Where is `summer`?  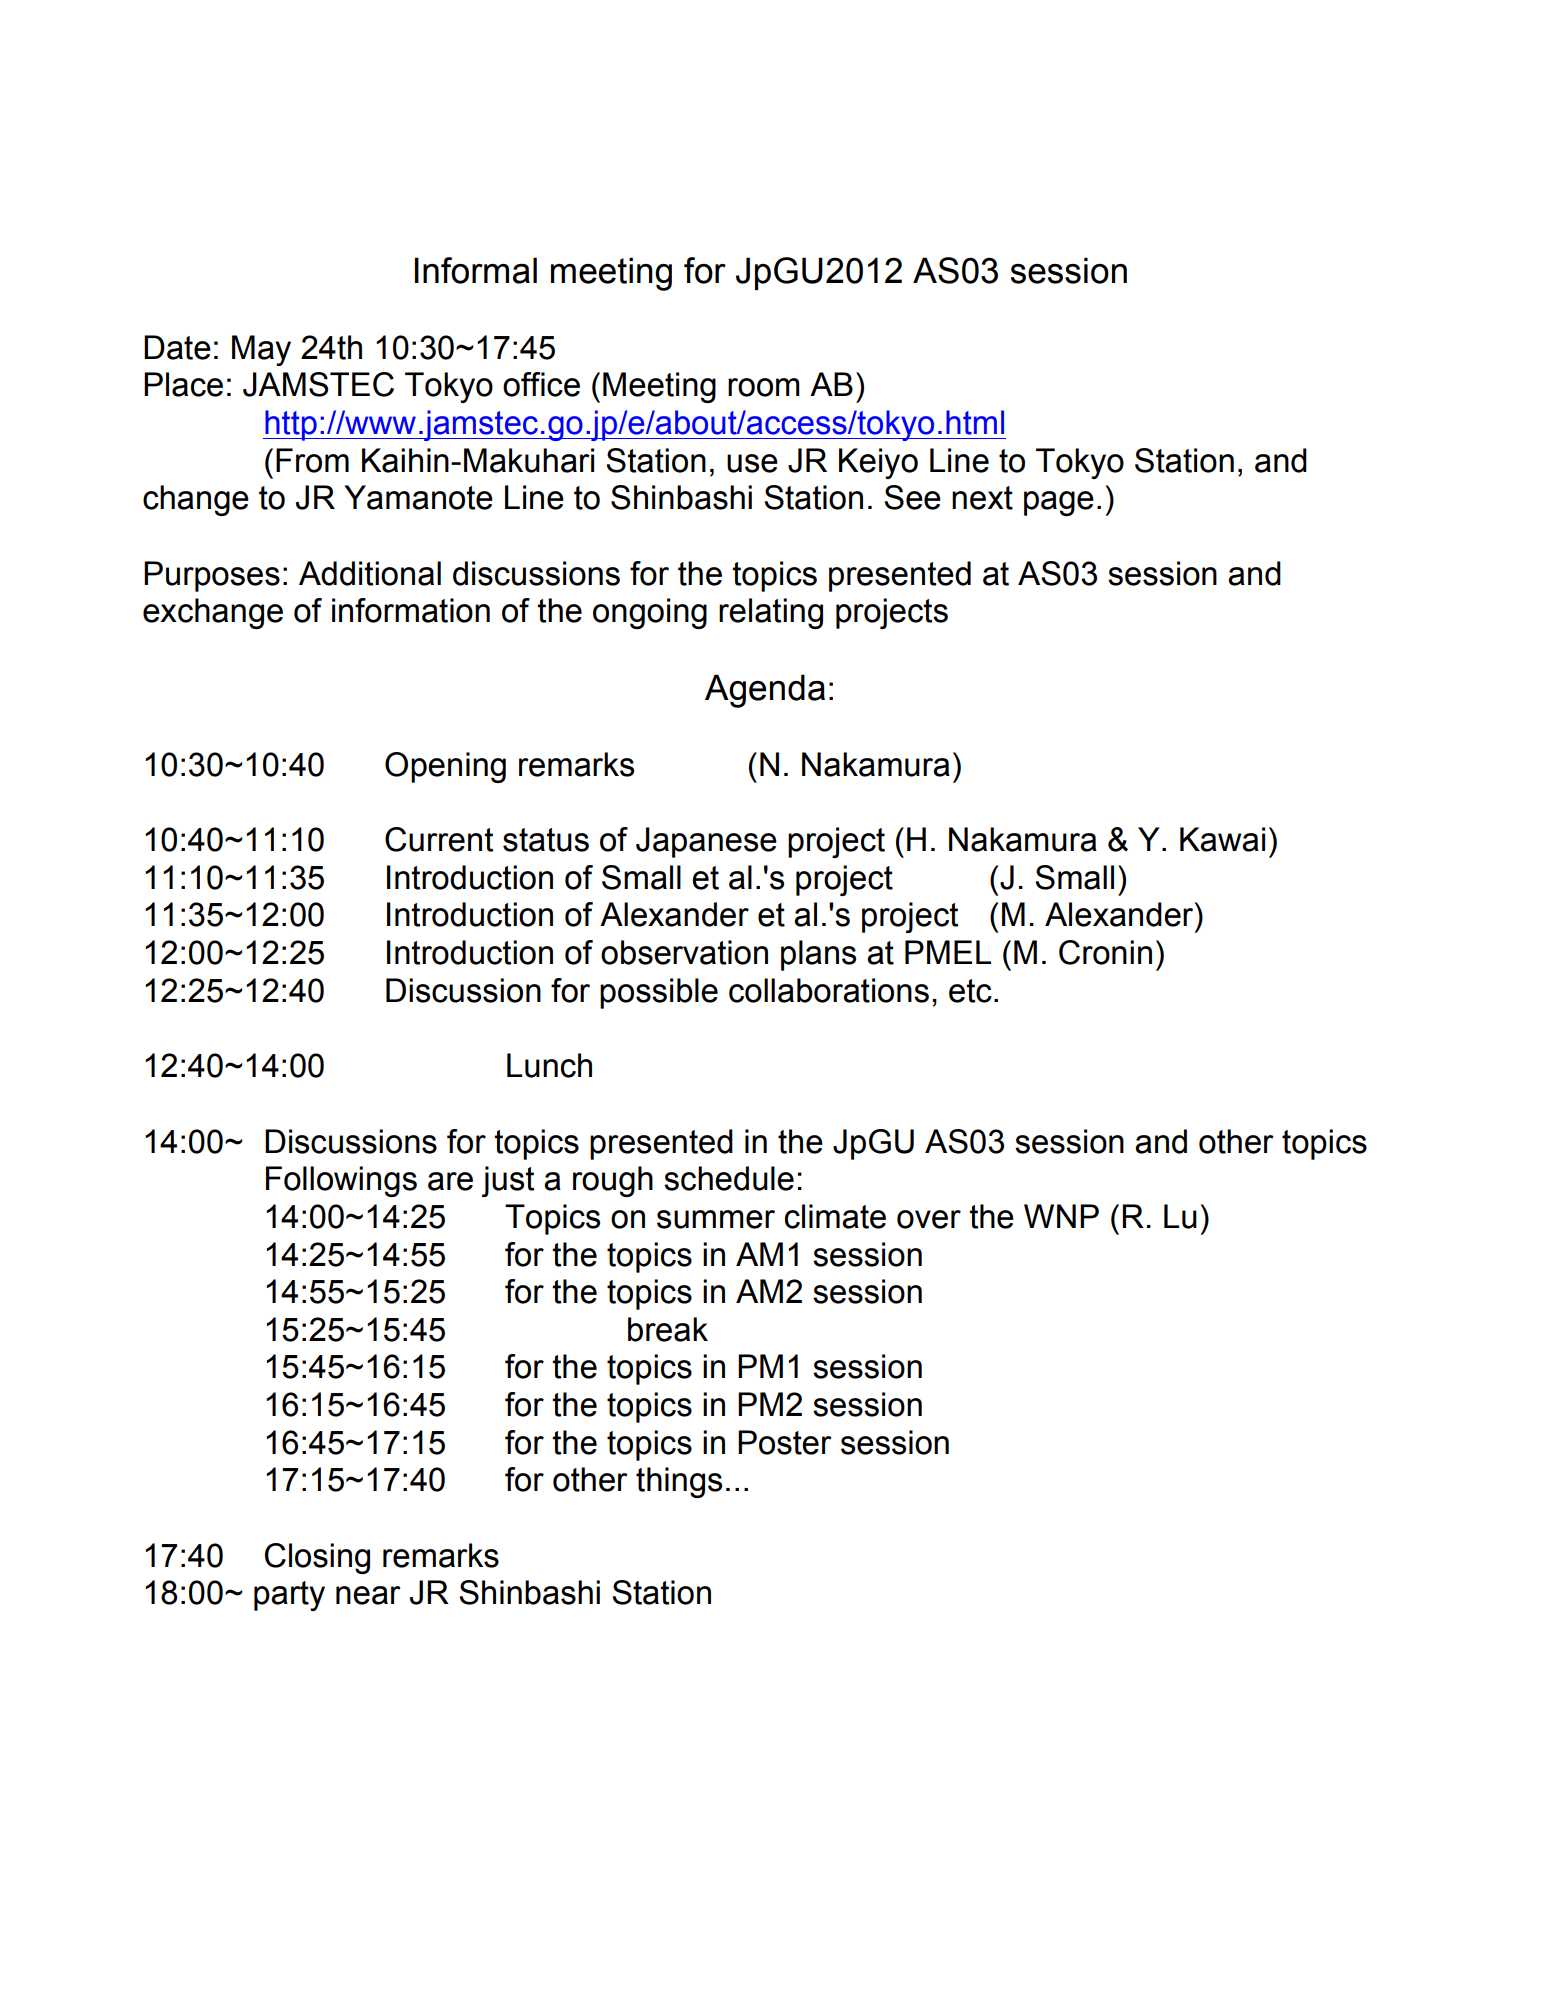 summer is located at coordinates (716, 1219).
